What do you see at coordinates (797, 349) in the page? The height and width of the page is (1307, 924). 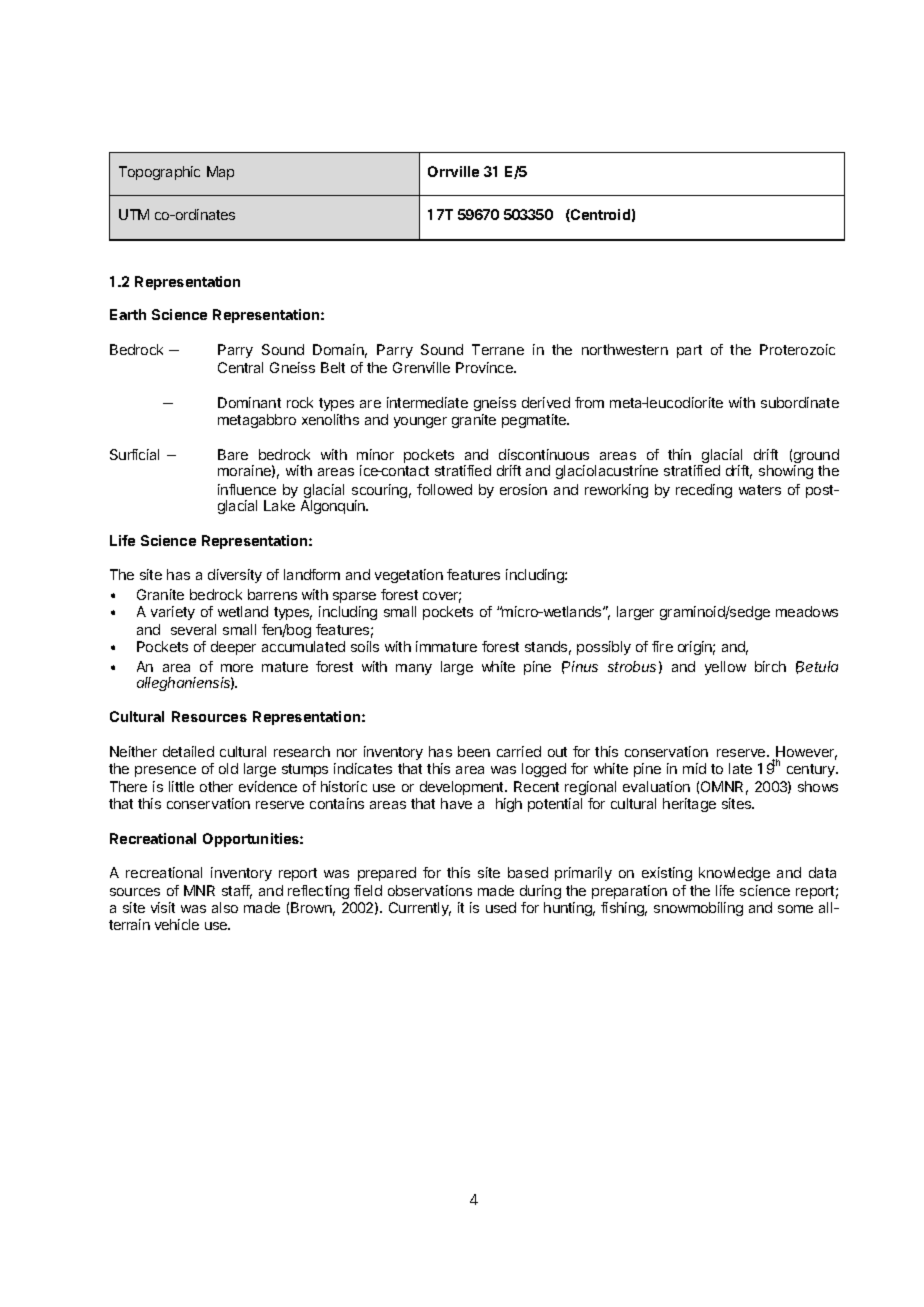 I see `Proterozoic` at bounding box center [797, 349].
